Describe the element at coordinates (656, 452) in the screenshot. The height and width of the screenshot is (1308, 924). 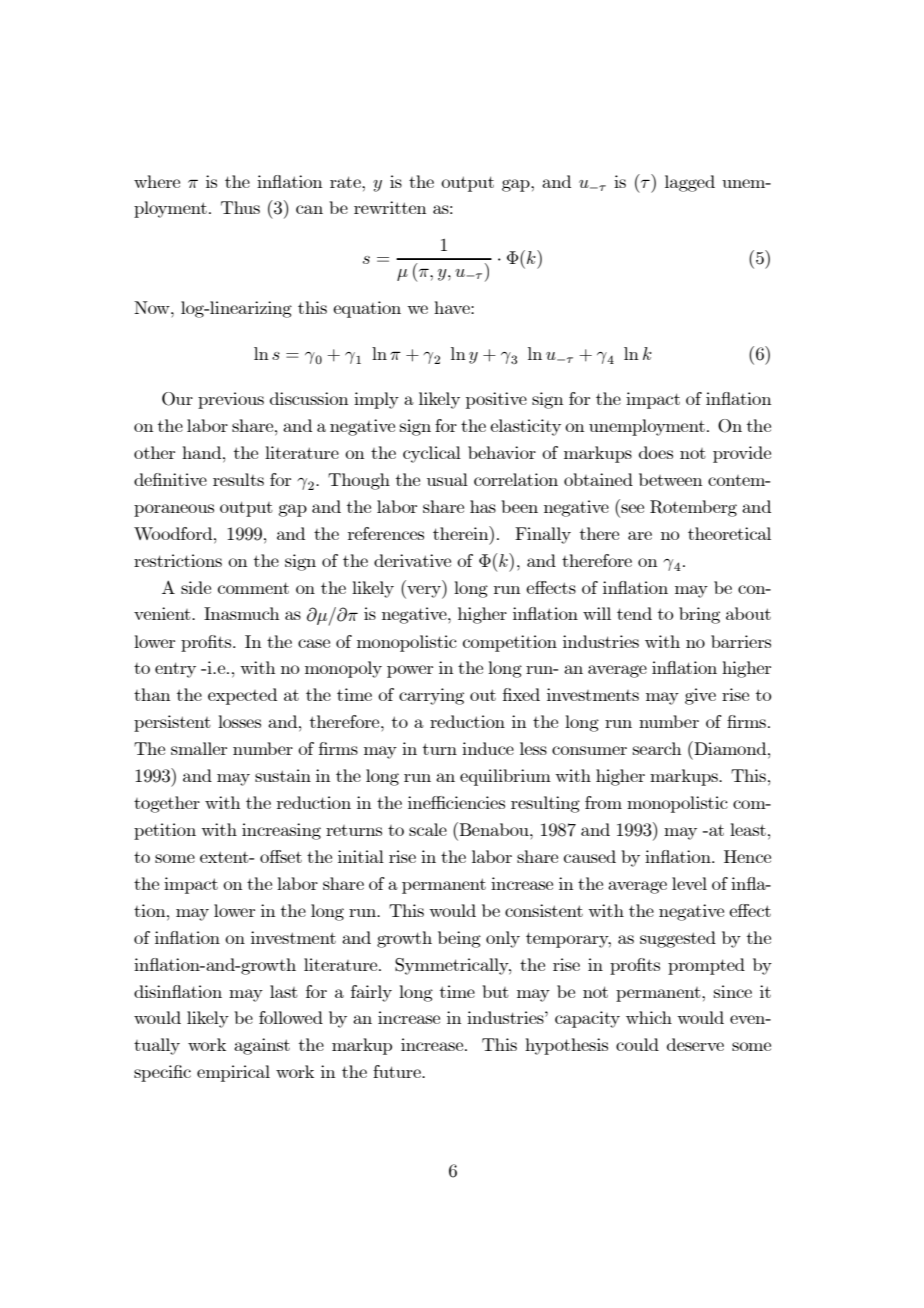
I see `does` at that location.
